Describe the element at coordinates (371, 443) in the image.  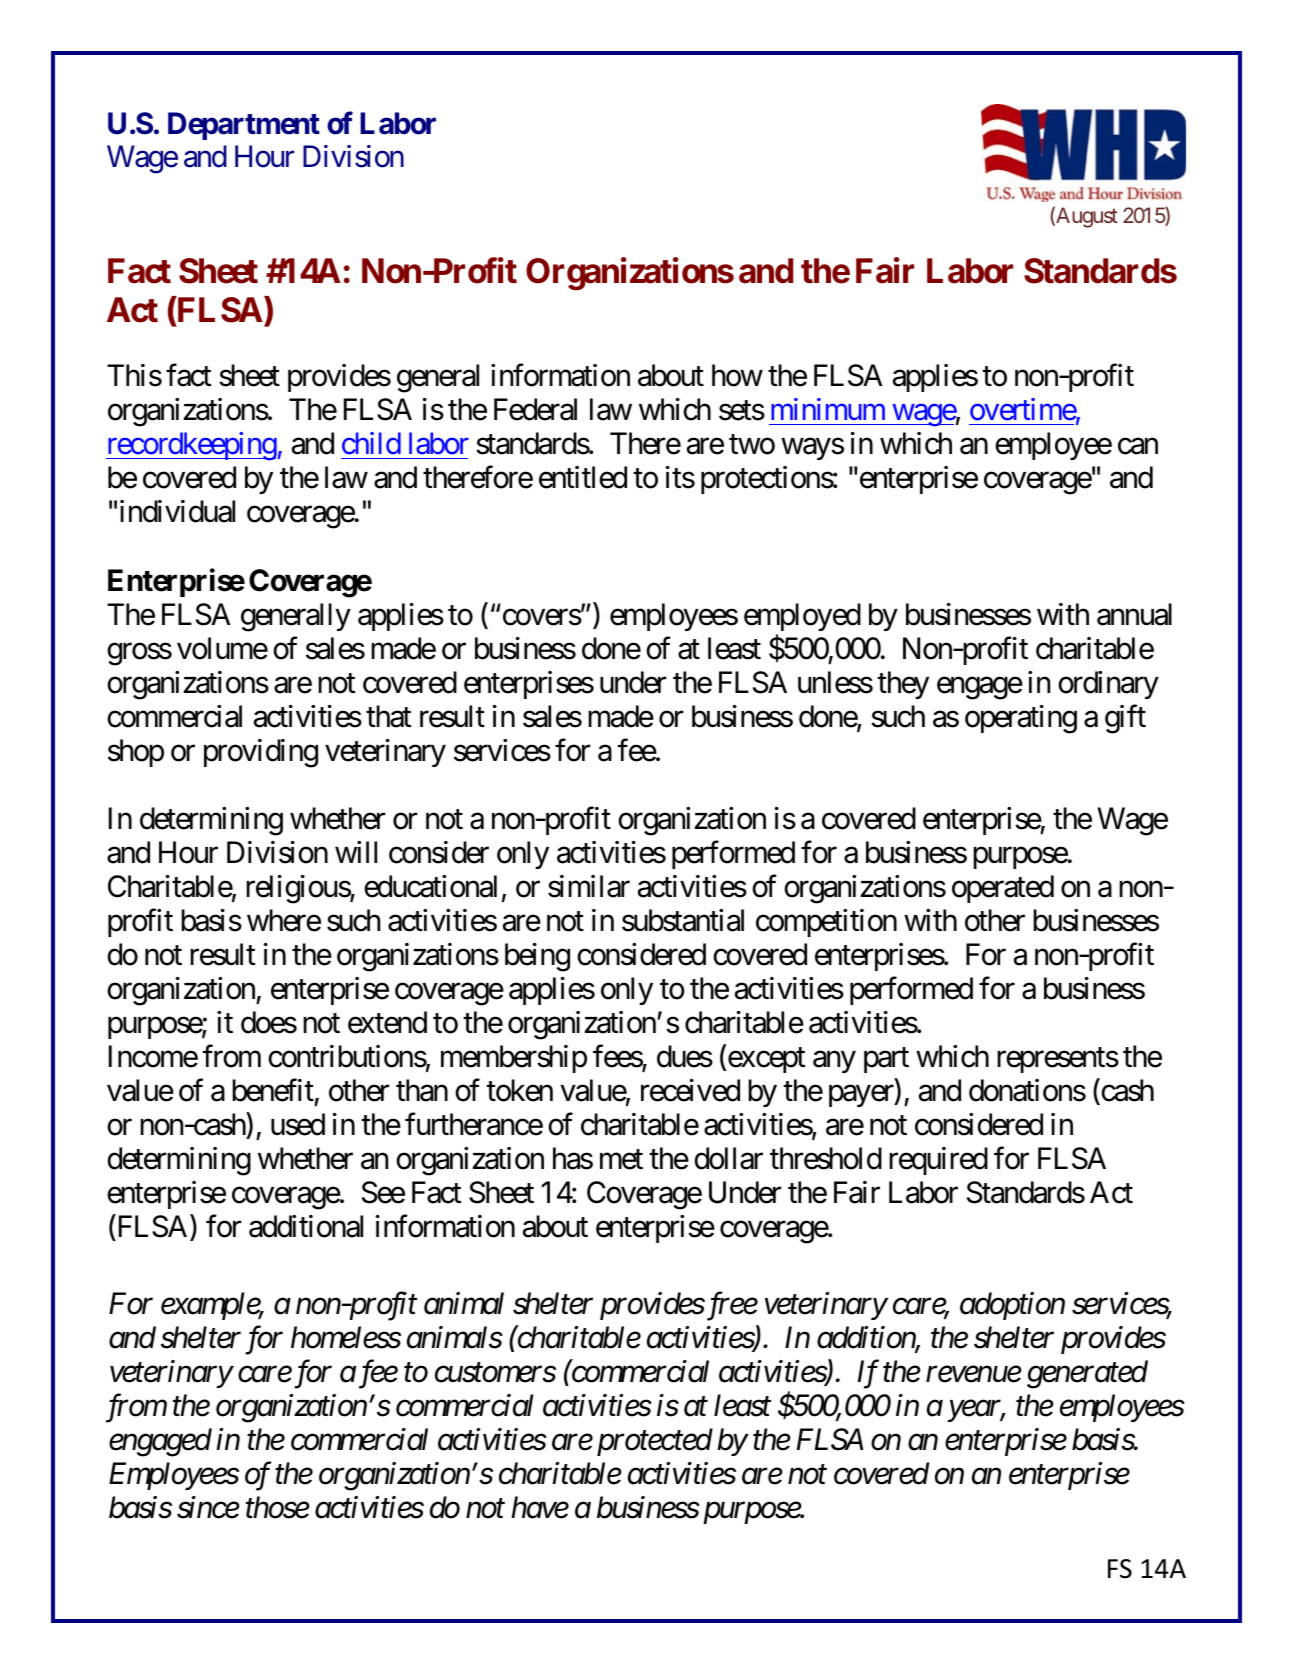
I see `child` at that location.
